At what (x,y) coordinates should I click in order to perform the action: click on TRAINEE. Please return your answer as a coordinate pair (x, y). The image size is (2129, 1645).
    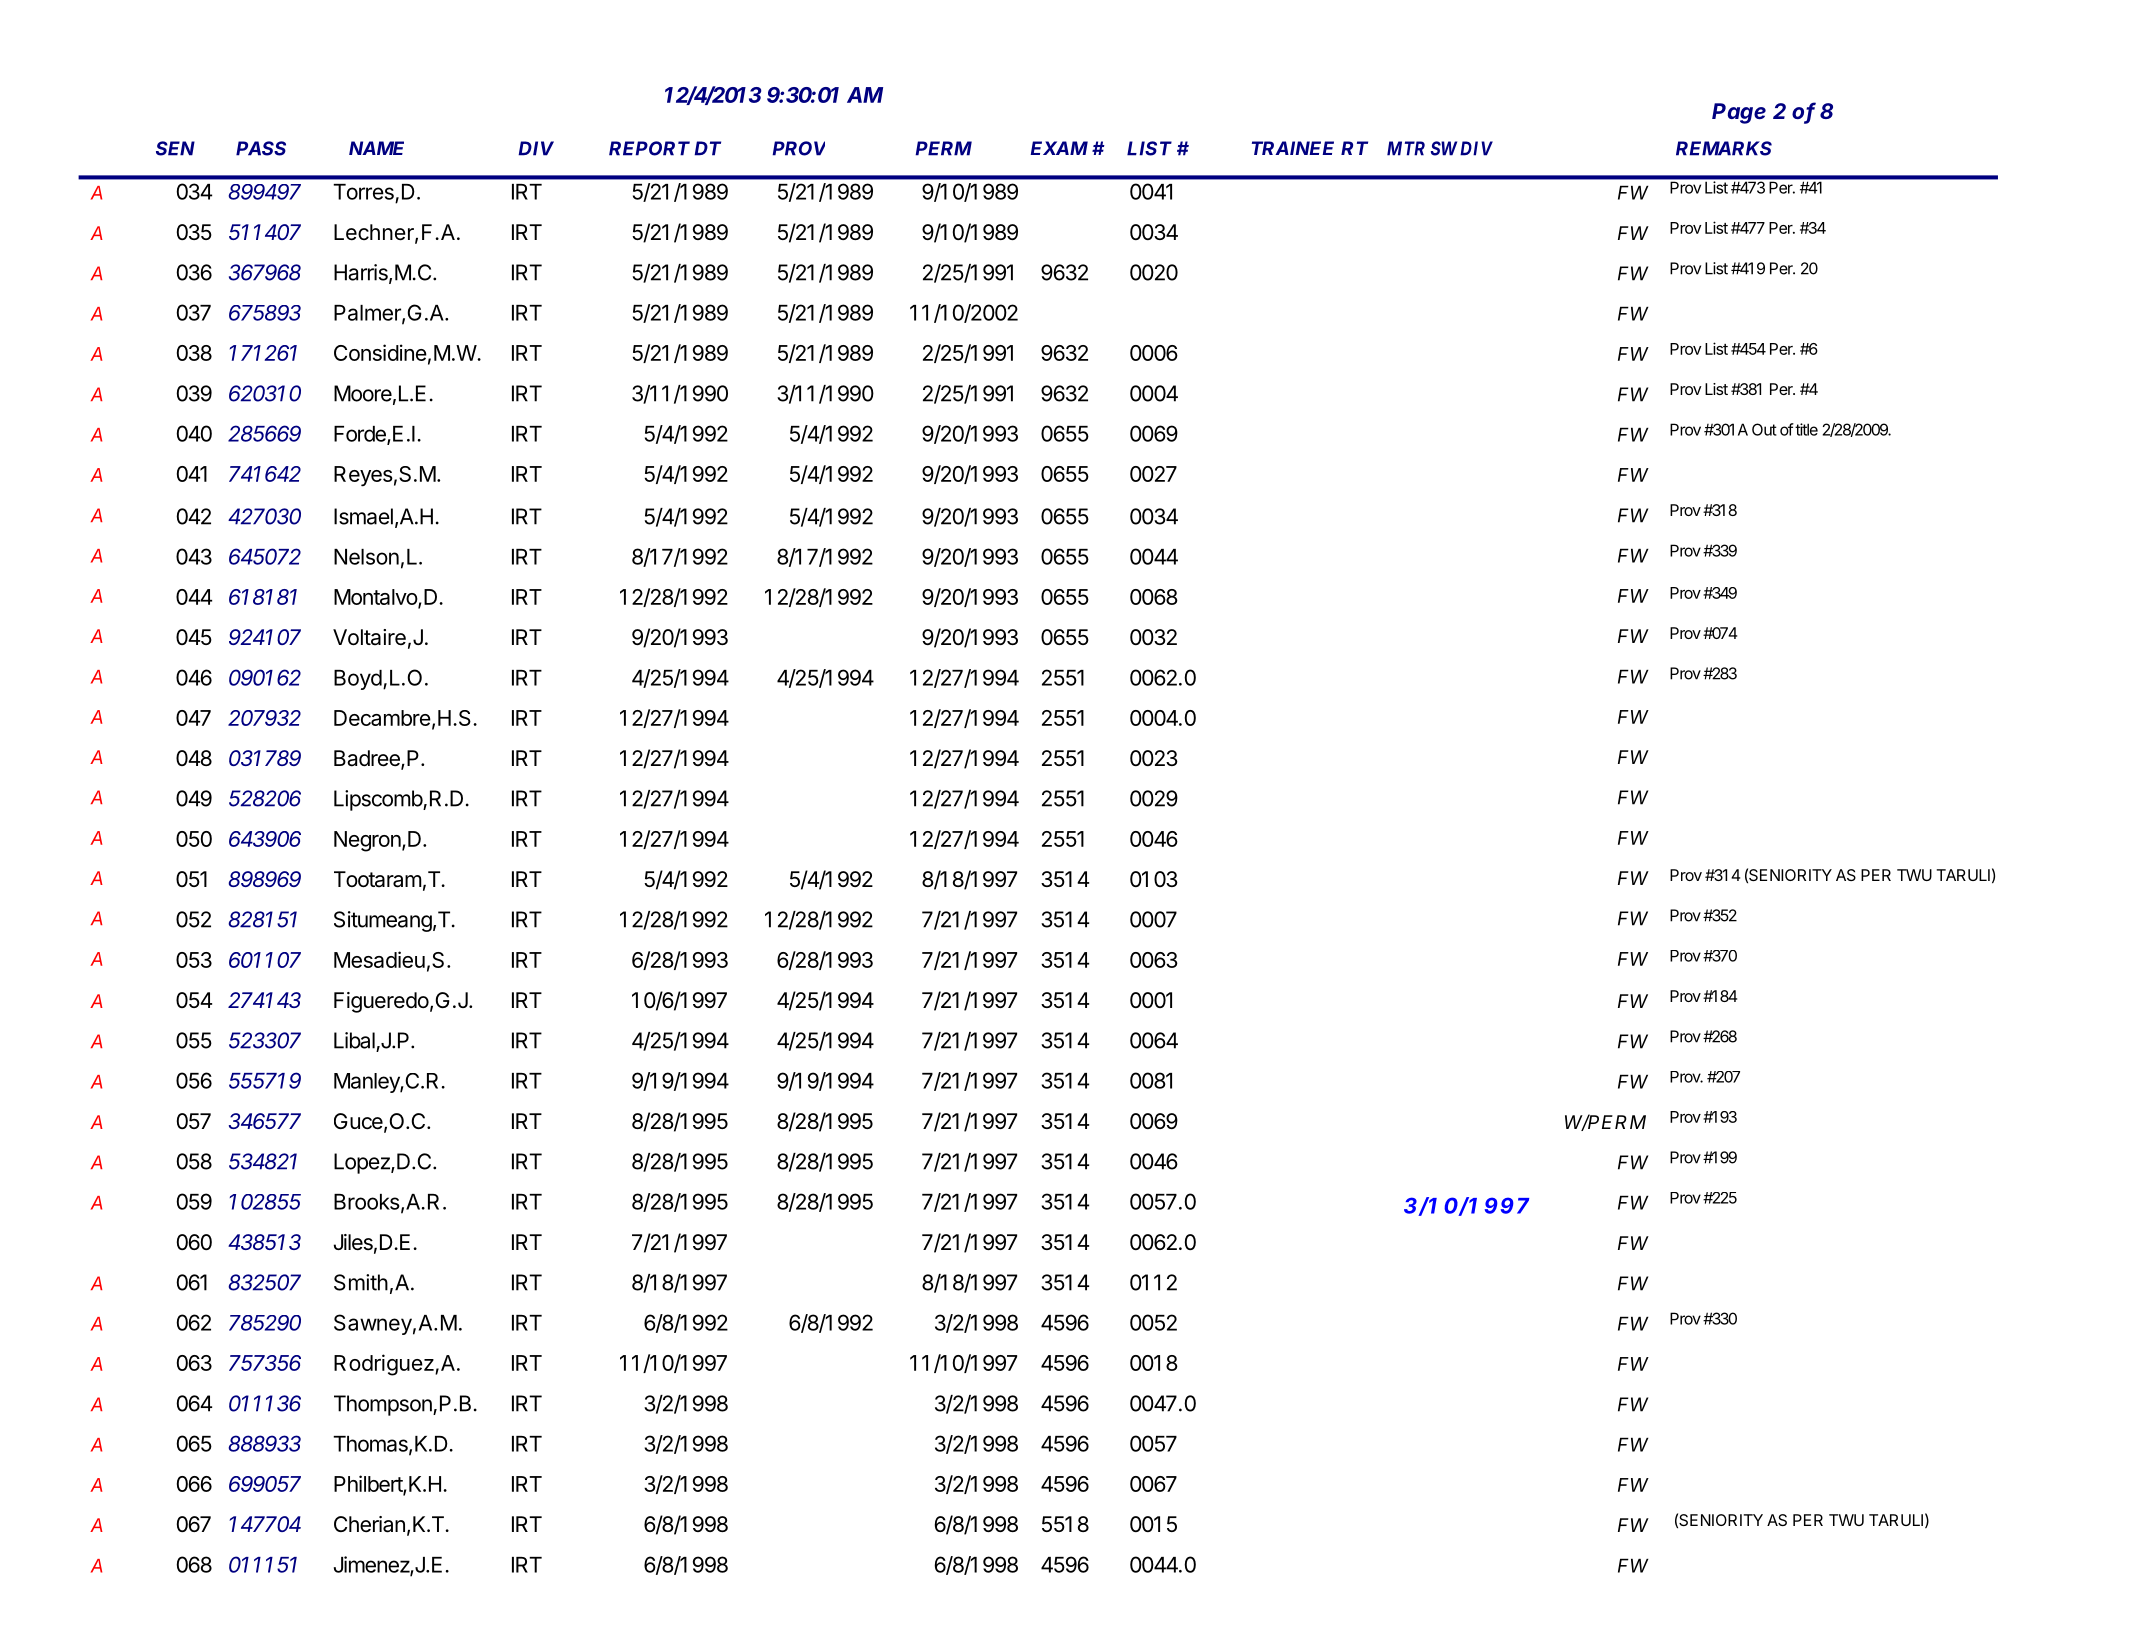
    Looking at the image, I should click on (1293, 148).
